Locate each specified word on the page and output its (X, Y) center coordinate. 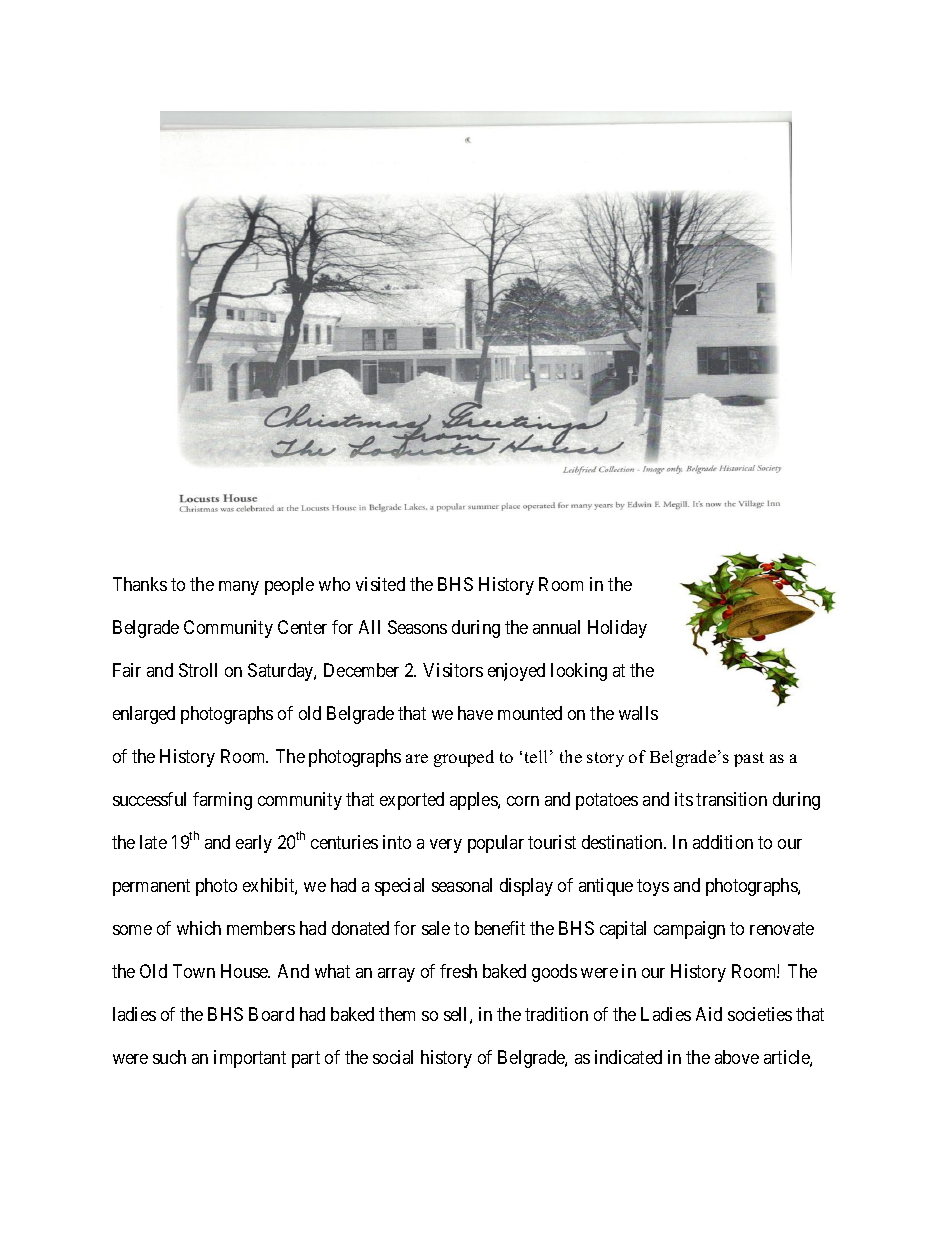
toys (653, 887)
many (239, 588)
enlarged (144, 715)
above (737, 1057)
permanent (151, 887)
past (749, 759)
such (169, 1057)
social (393, 1057)
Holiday (617, 629)
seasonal (462, 885)
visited (380, 584)
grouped (464, 758)
